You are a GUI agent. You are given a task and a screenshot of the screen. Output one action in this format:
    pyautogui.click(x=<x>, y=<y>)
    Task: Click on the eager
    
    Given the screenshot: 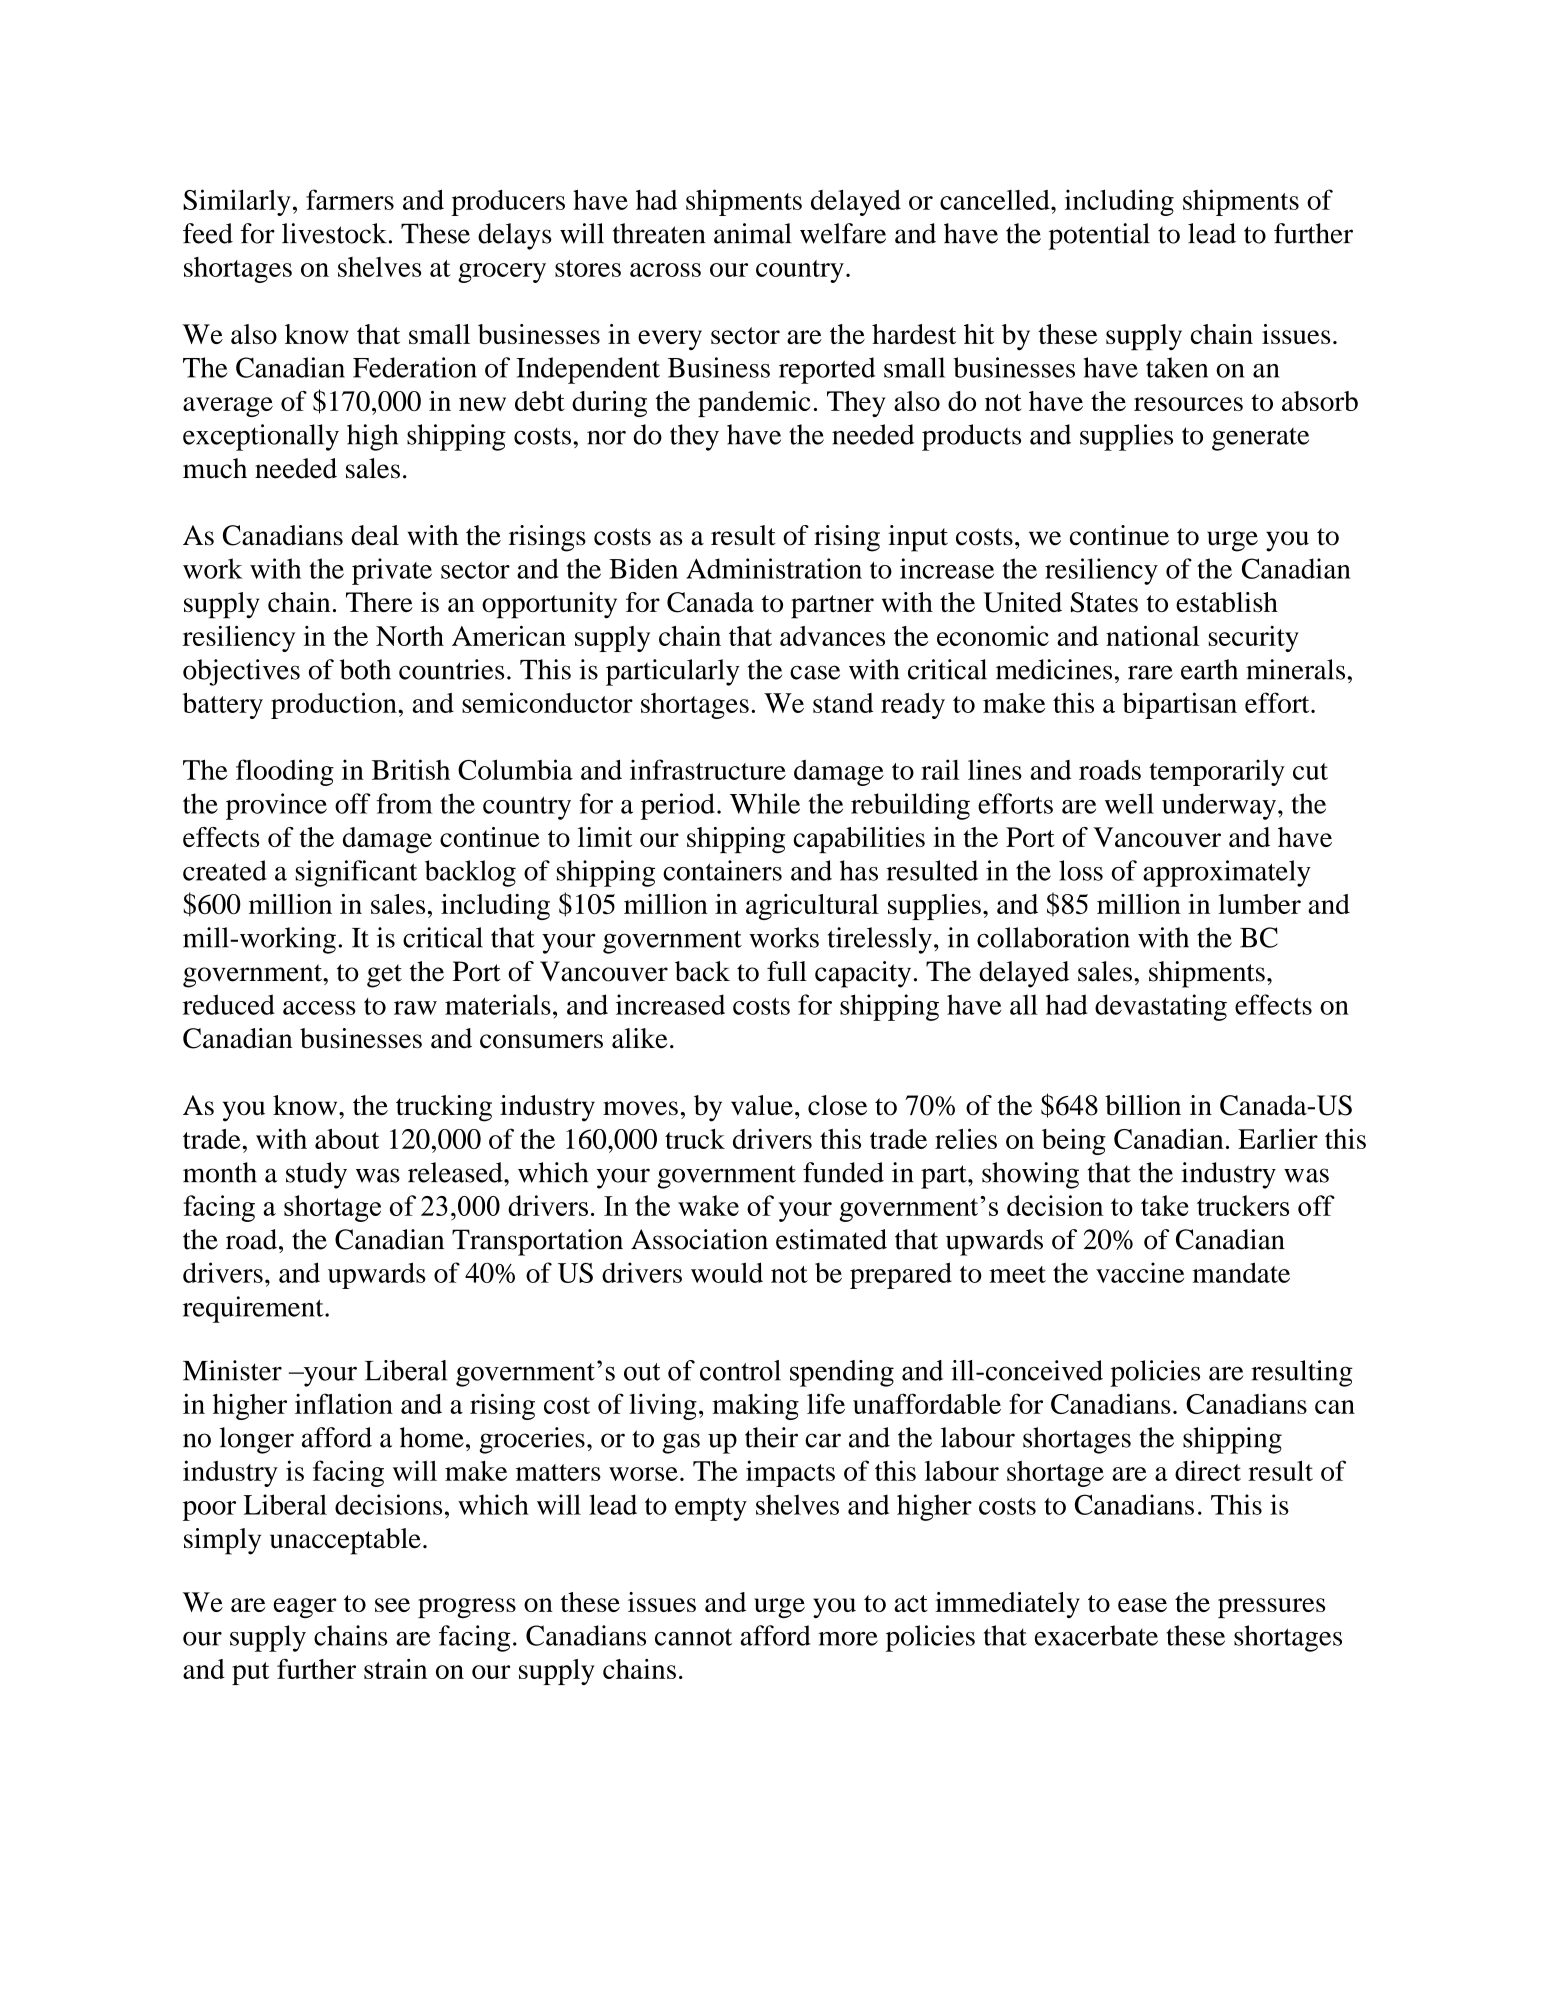 What is the action you would take?
    pyautogui.click(x=305, y=1608)
